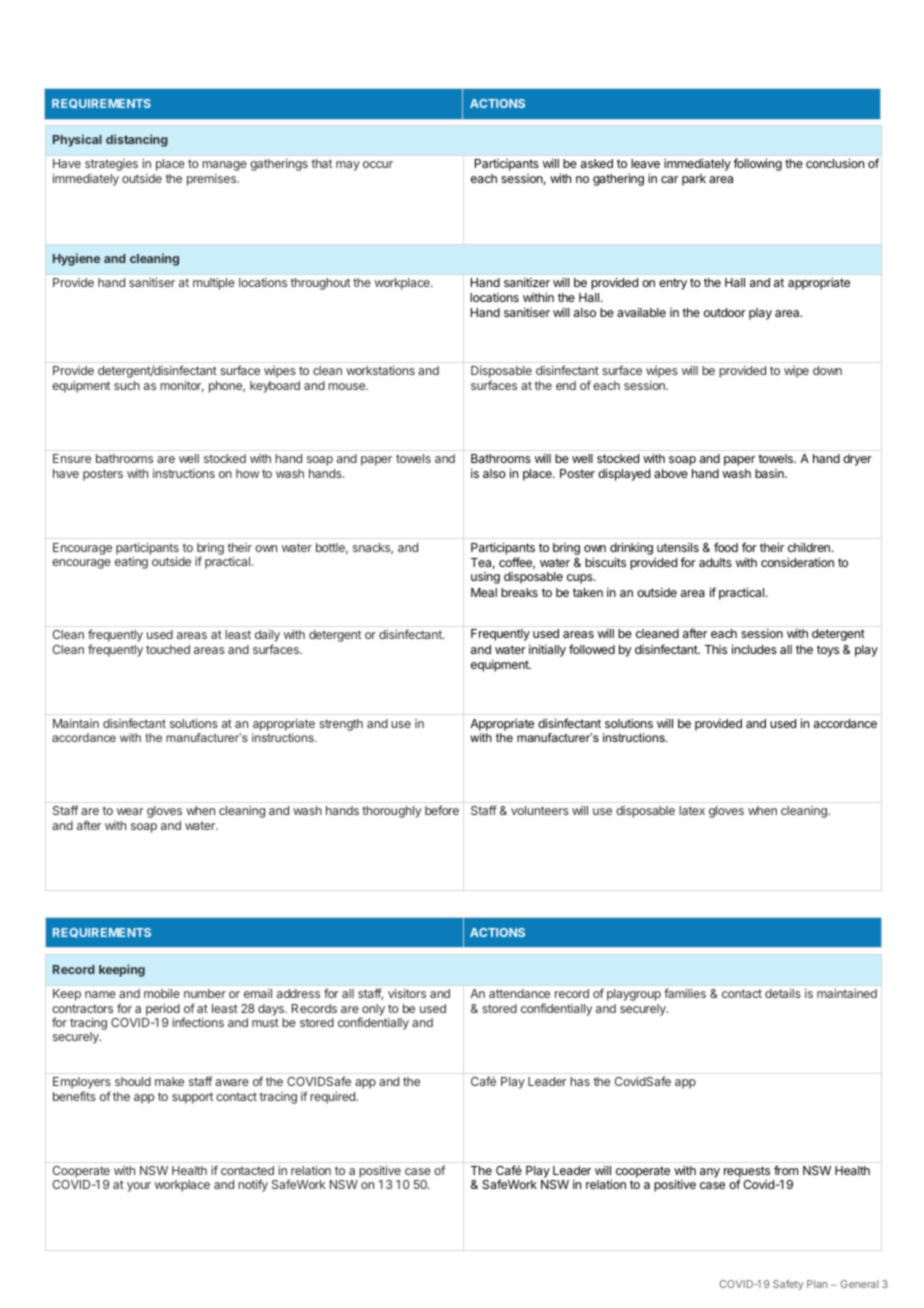 Image resolution: width=924 pixels, height=1308 pixels. I want to click on occur, so click(378, 164).
